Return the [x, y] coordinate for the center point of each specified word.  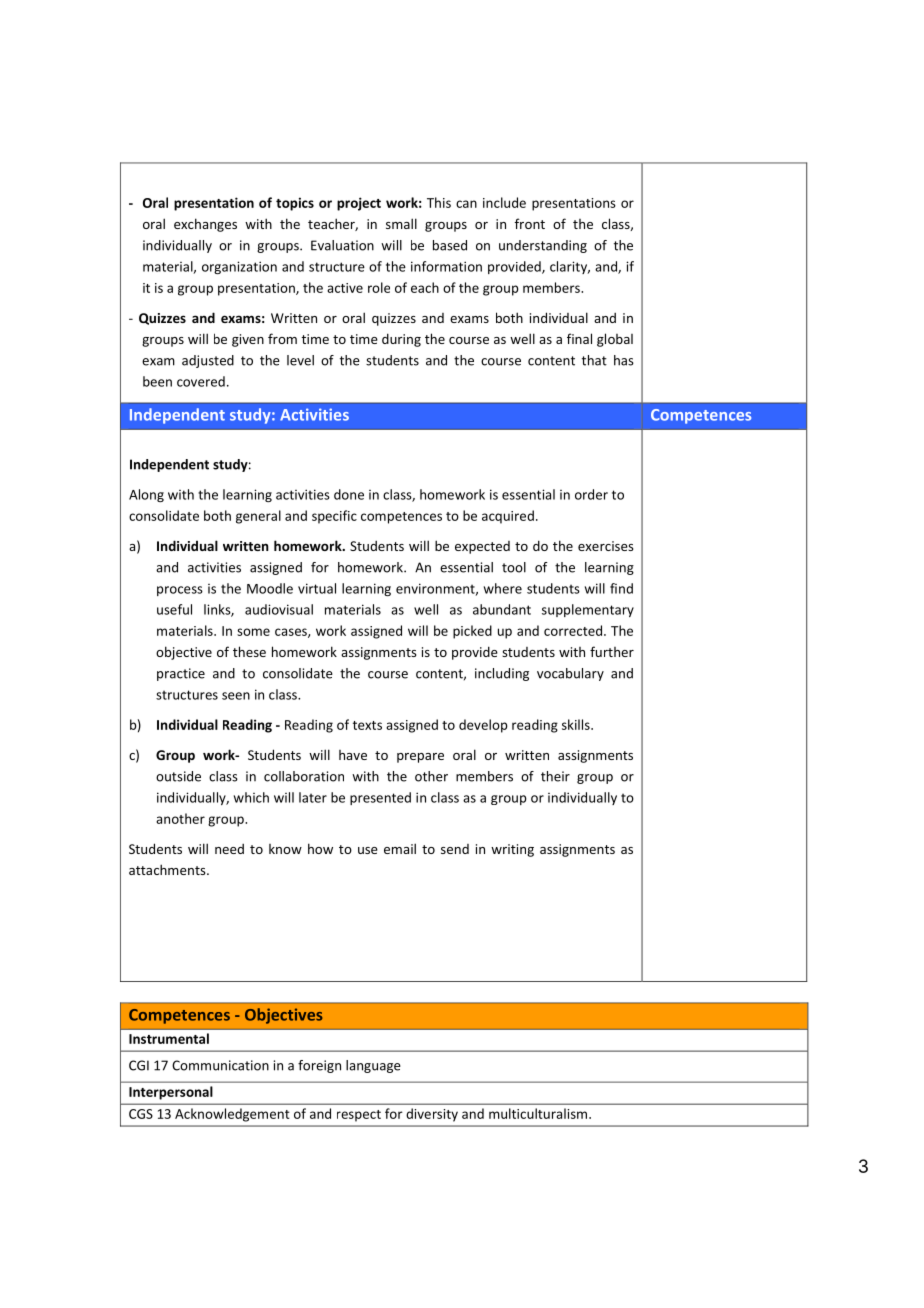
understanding [543, 246]
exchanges [205, 225]
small [401, 223]
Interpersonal [170, 1093]
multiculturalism [539, 1113]
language [373, 1066]
